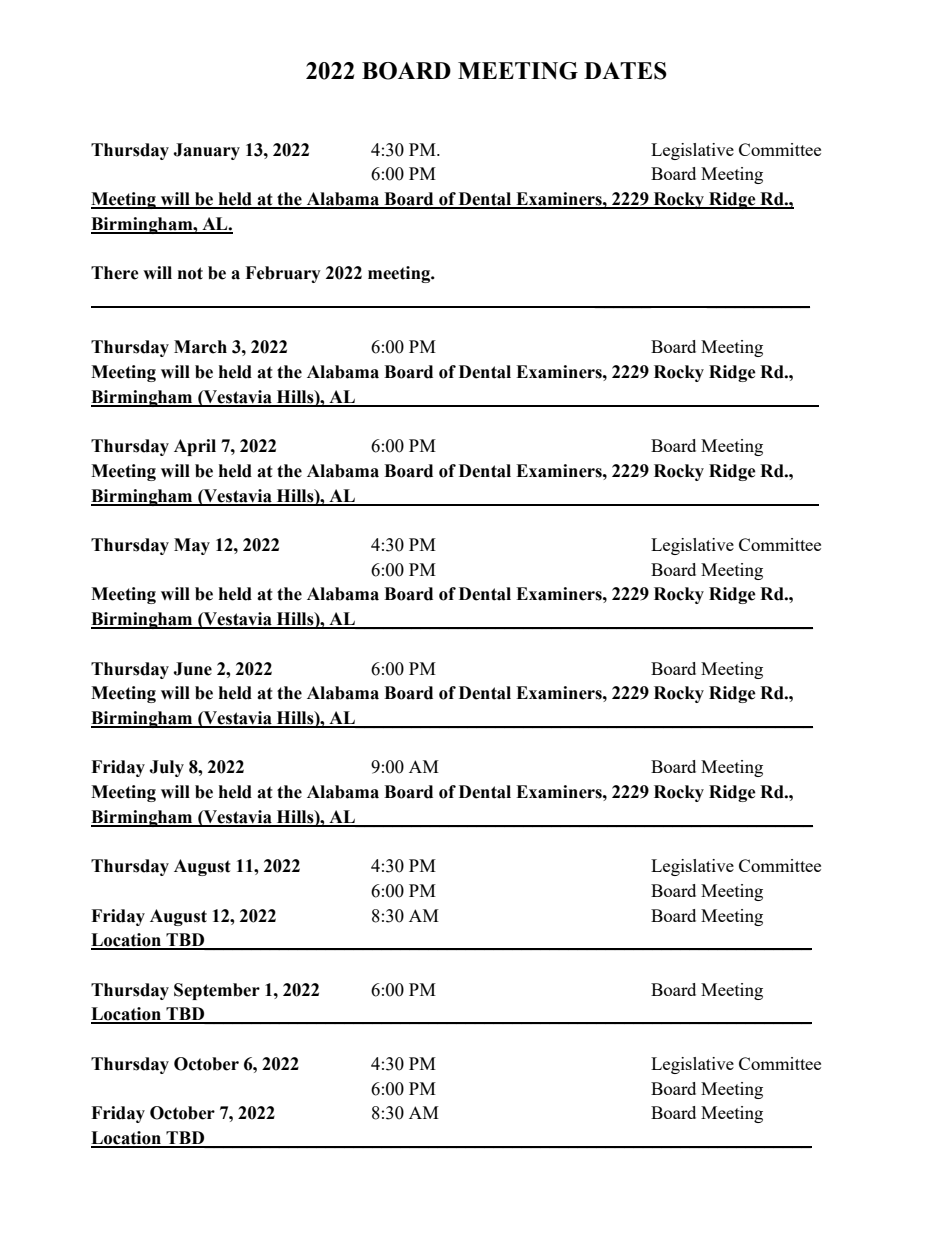  Describe the element at coordinates (283, 274) in the image. I see `February` at that location.
